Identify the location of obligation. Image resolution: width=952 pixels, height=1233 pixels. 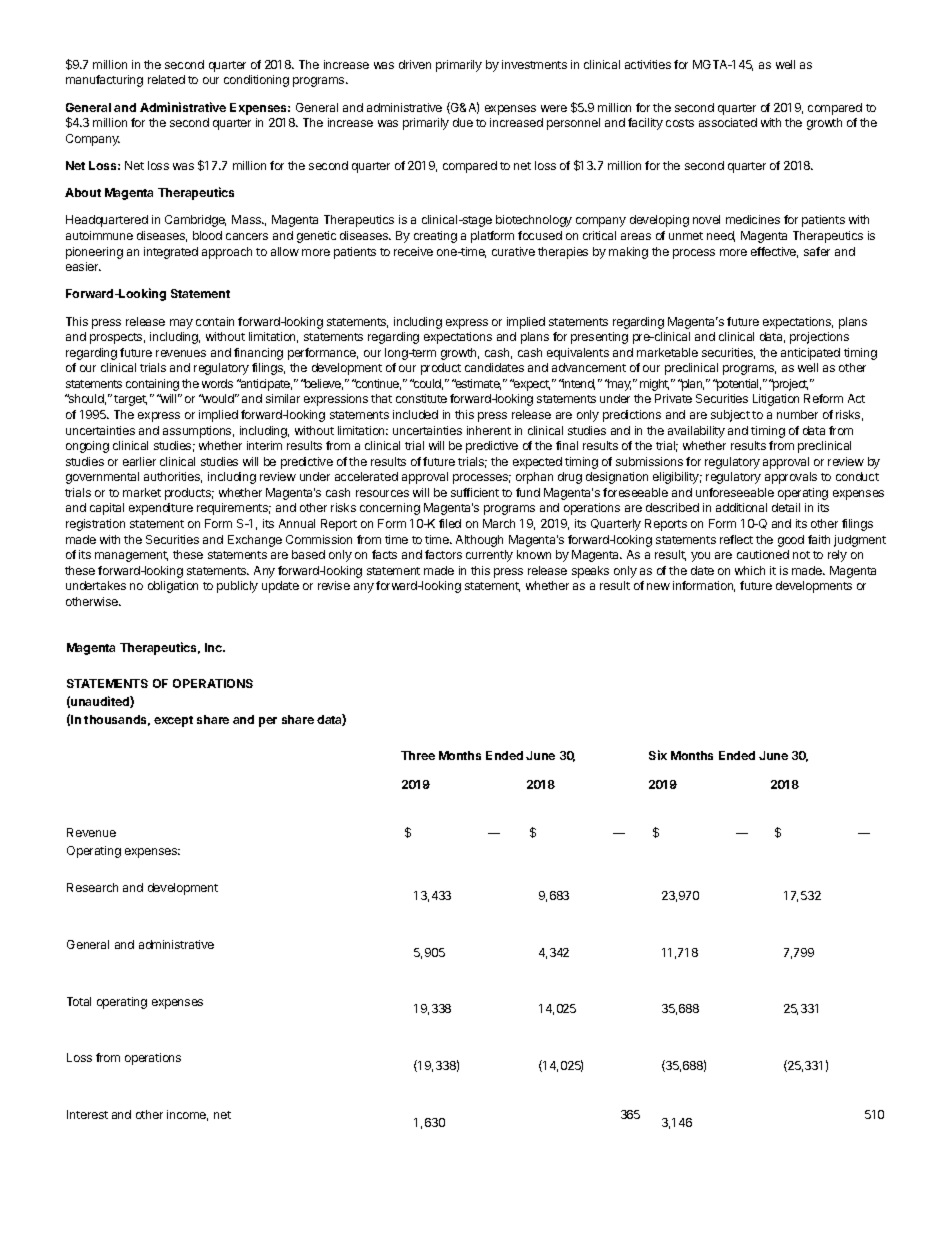
(173, 587).
